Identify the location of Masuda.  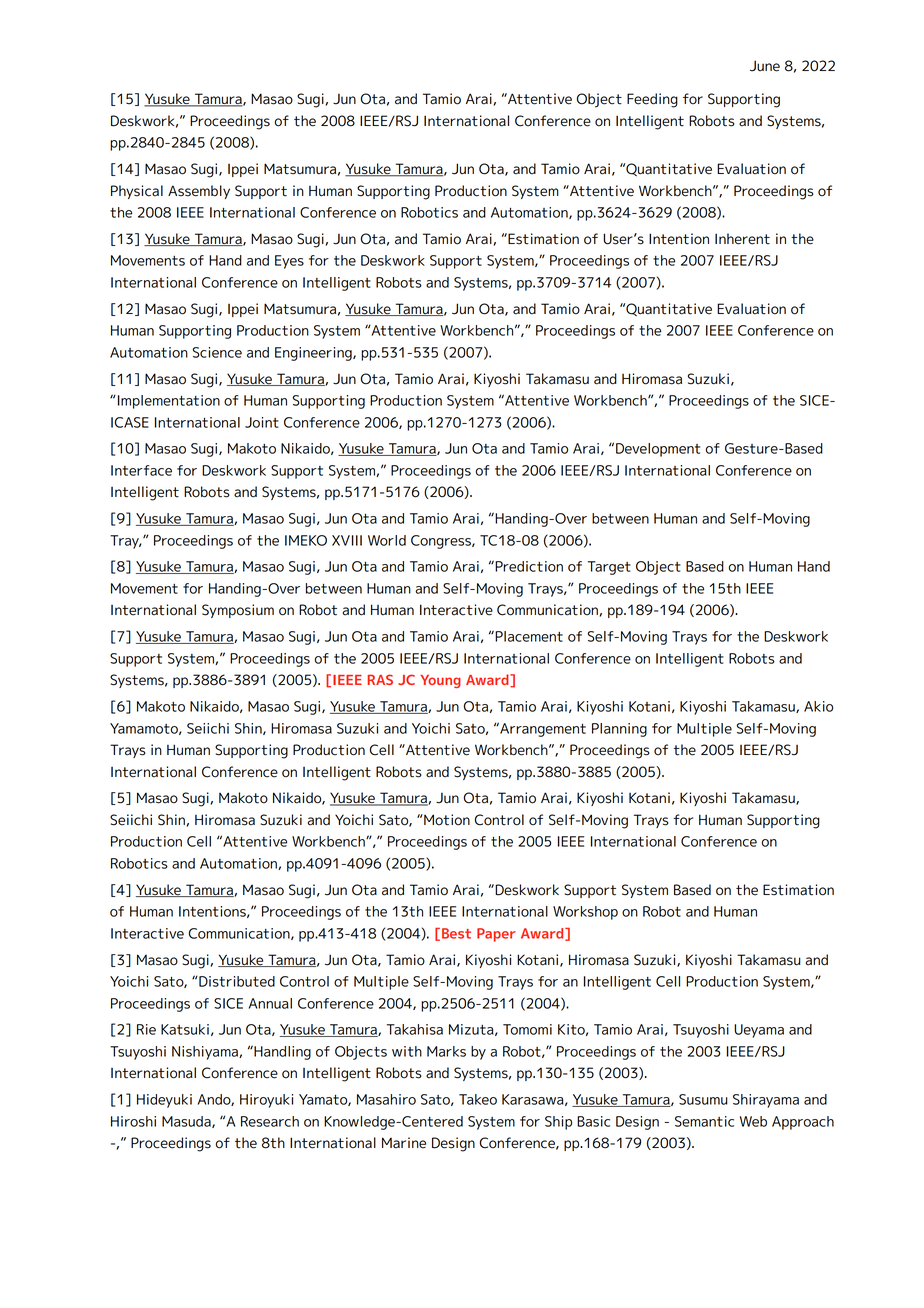
(187, 1122).
